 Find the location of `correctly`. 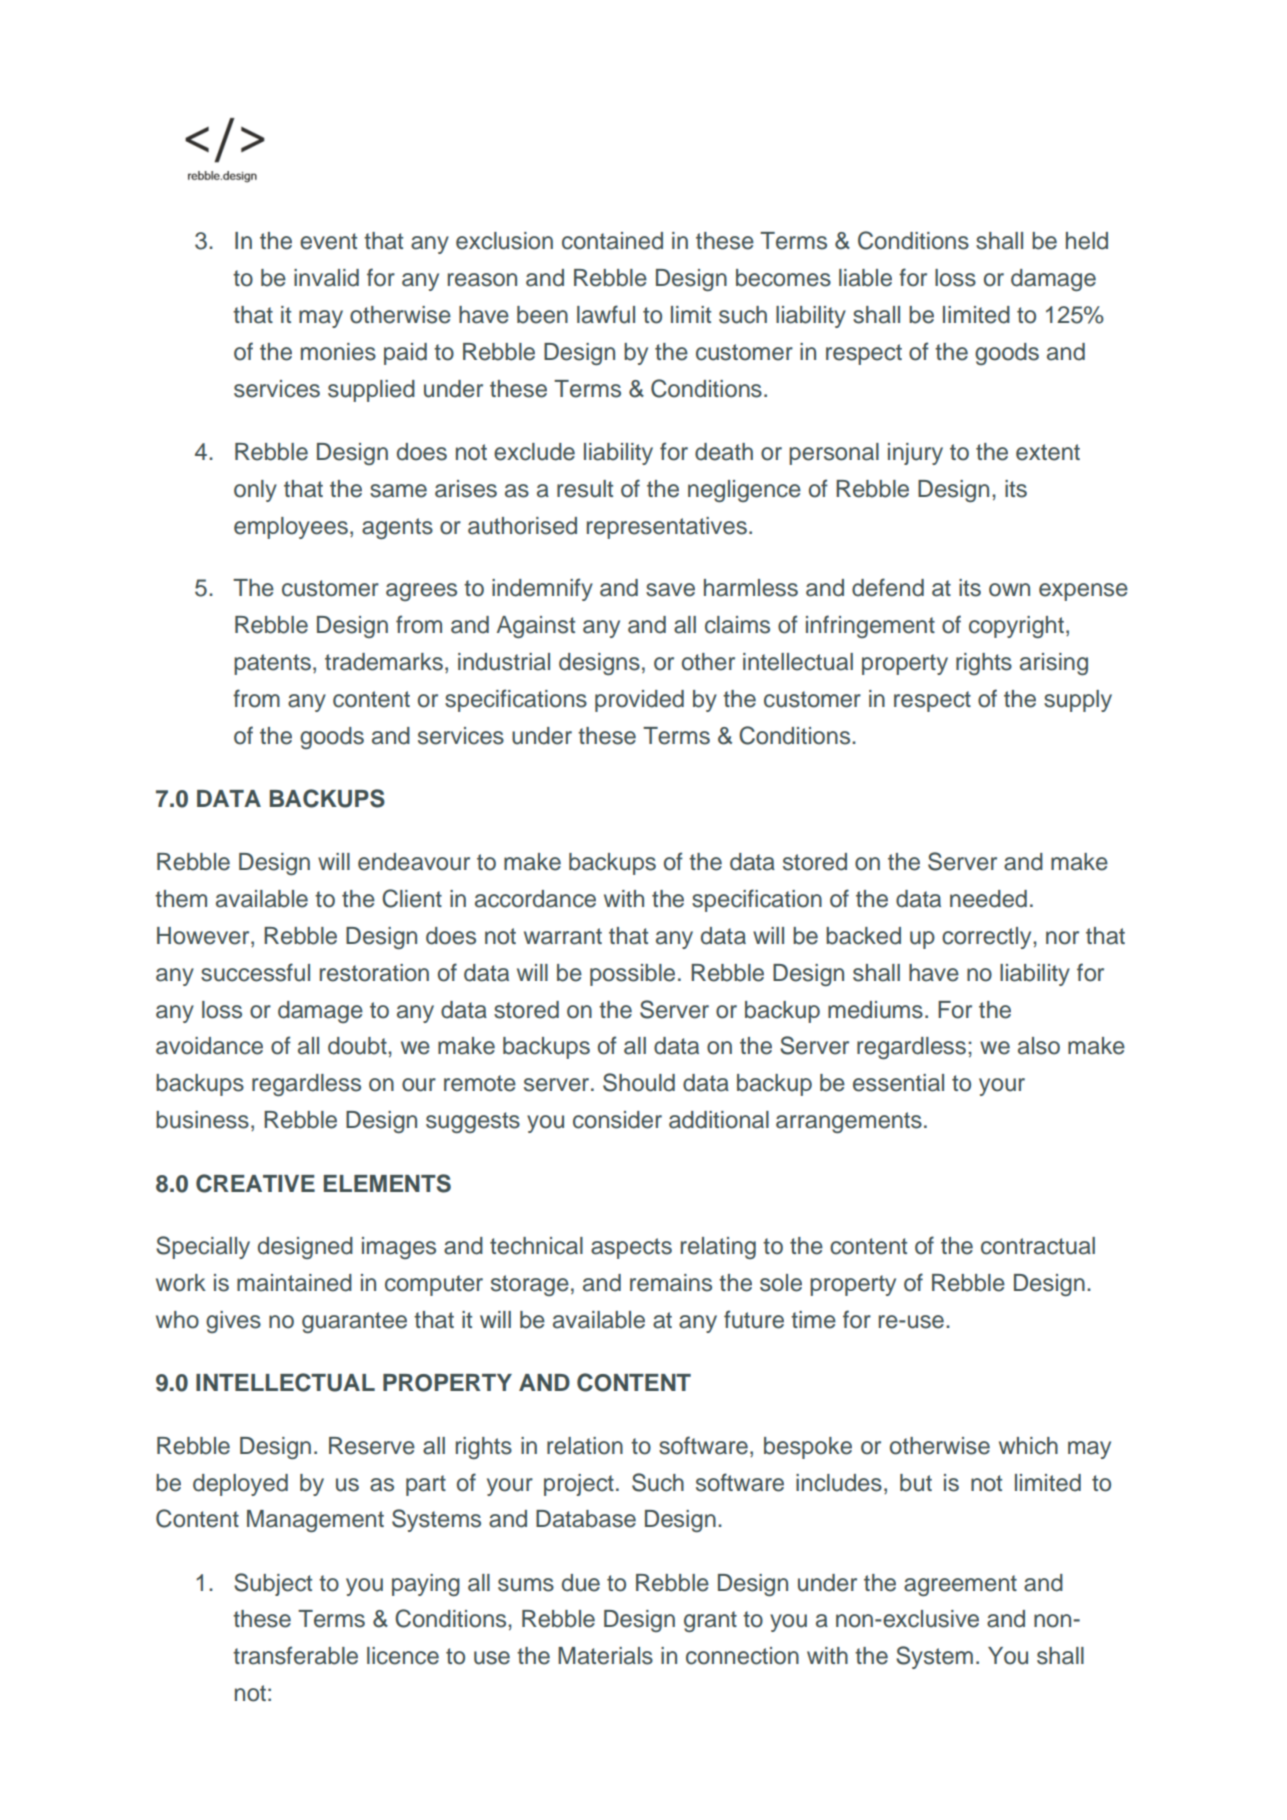

correctly is located at coordinates (988, 938).
